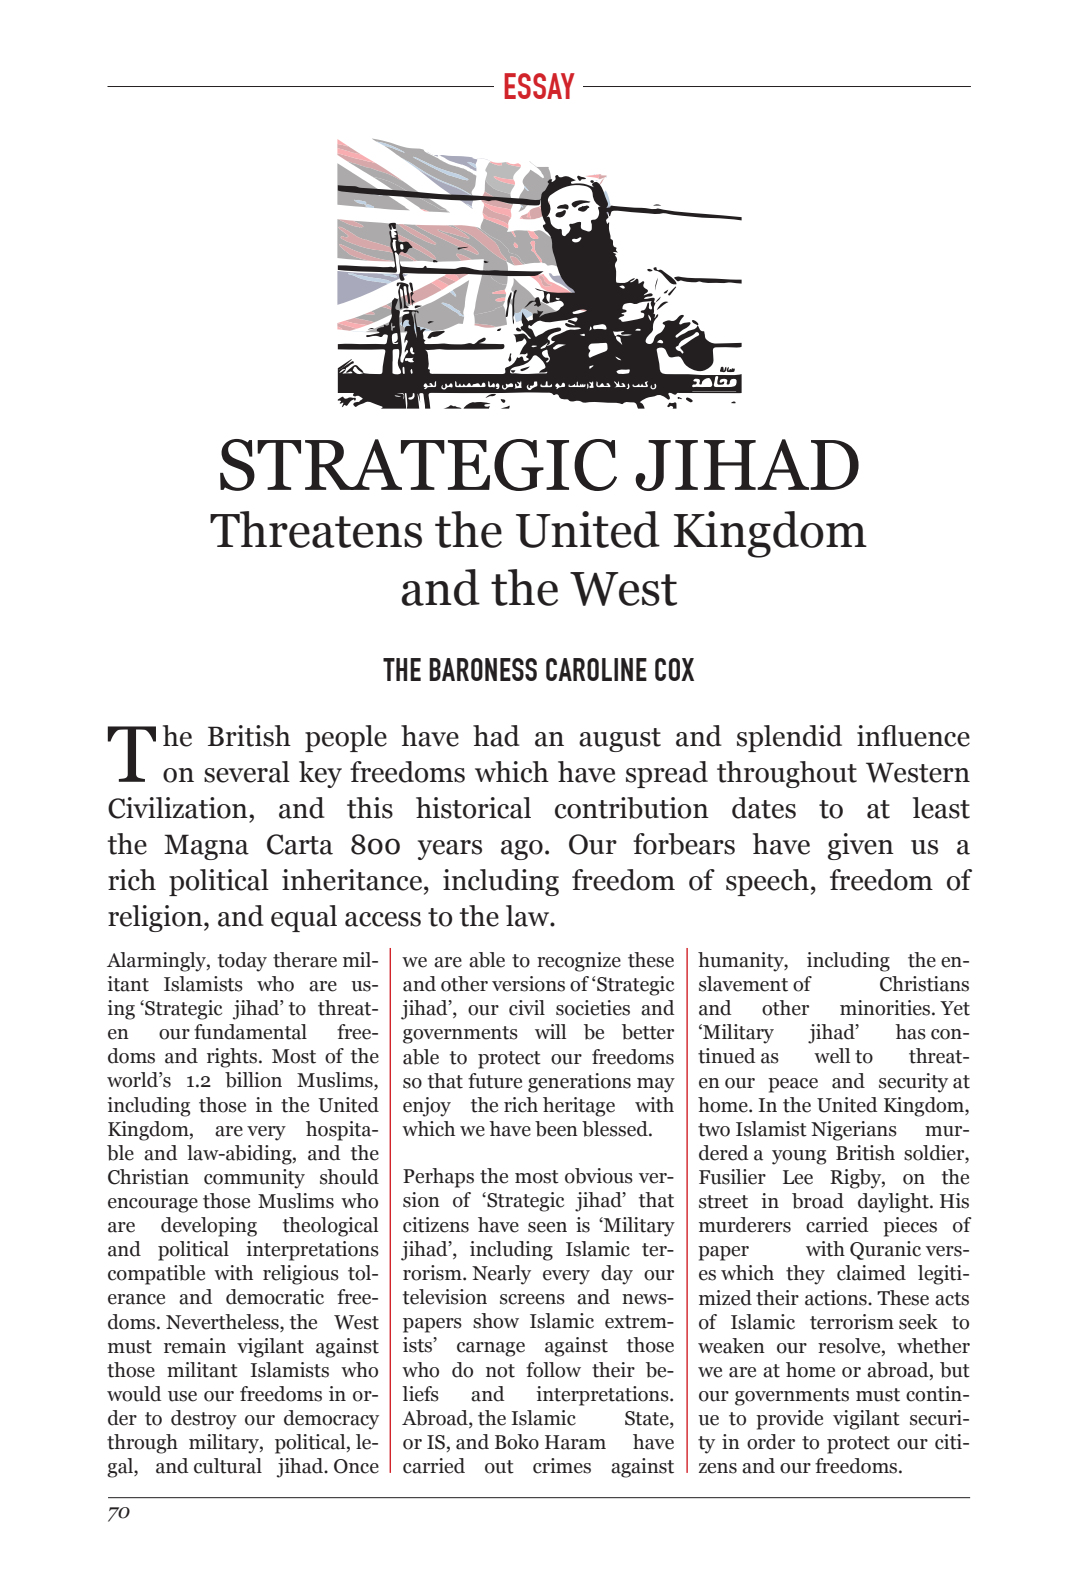 The image size is (1078, 1581). I want to click on COX, so click(674, 669).
